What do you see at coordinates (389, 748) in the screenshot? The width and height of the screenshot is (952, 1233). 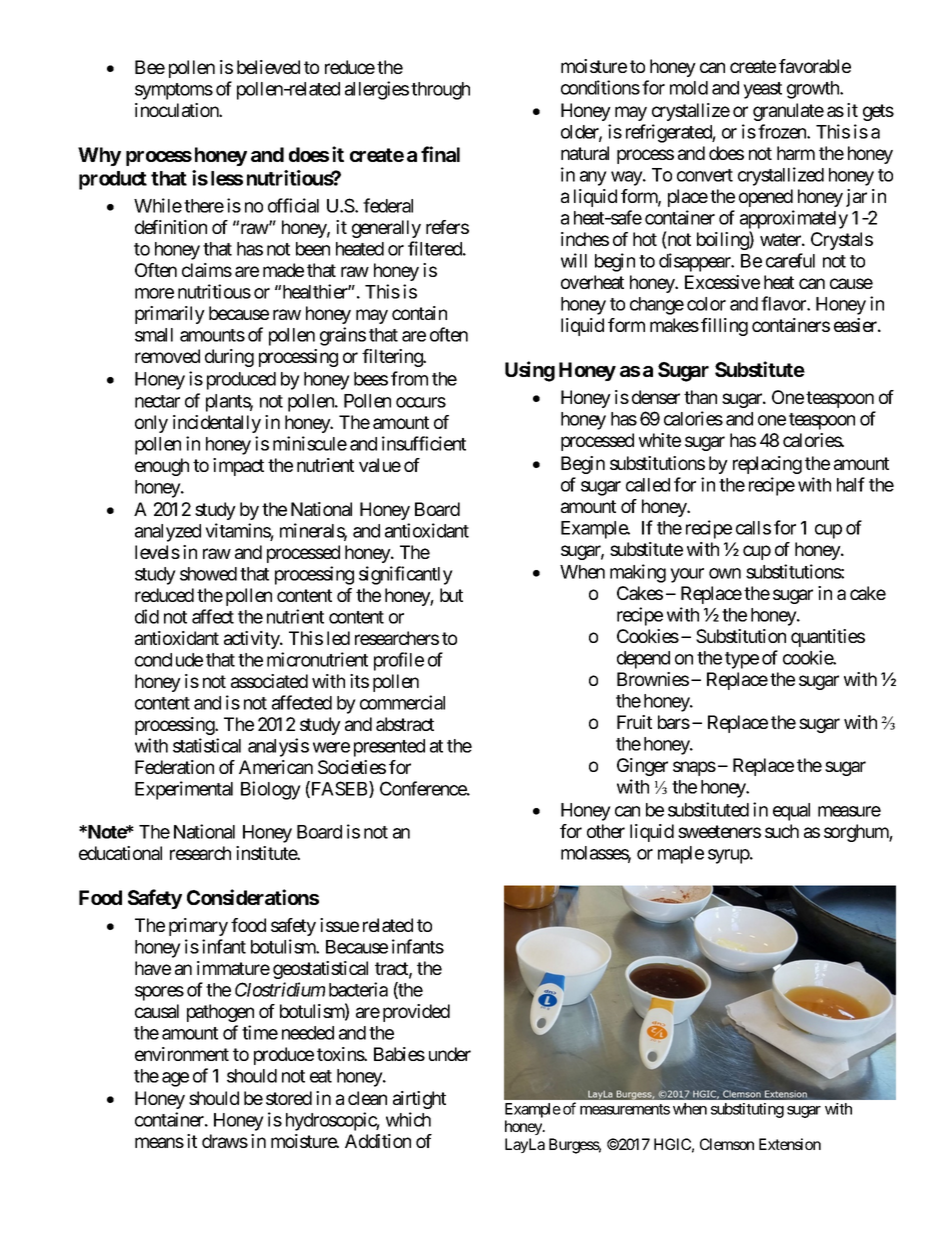 I see `presented` at bounding box center [389, 748].
